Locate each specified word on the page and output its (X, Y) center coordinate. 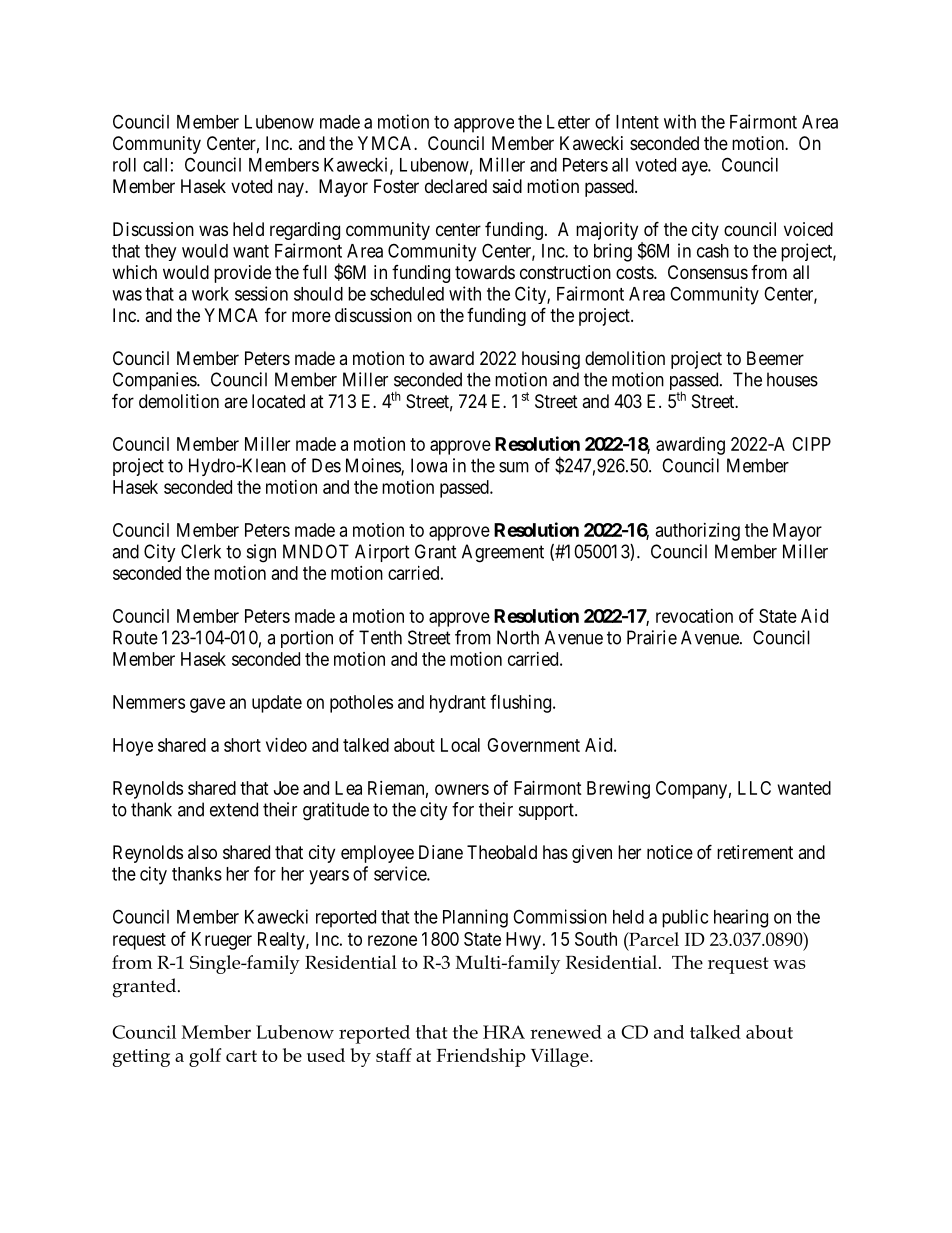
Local (460, 745)
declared (456, 186)
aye (695, 168)
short (242, 745)
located (278, 401)
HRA (504, 1032)
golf (205, 1057)
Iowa (429, 465)
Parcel (653, 939)
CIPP (811, 444)
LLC (754, 788)
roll (124, 165)
